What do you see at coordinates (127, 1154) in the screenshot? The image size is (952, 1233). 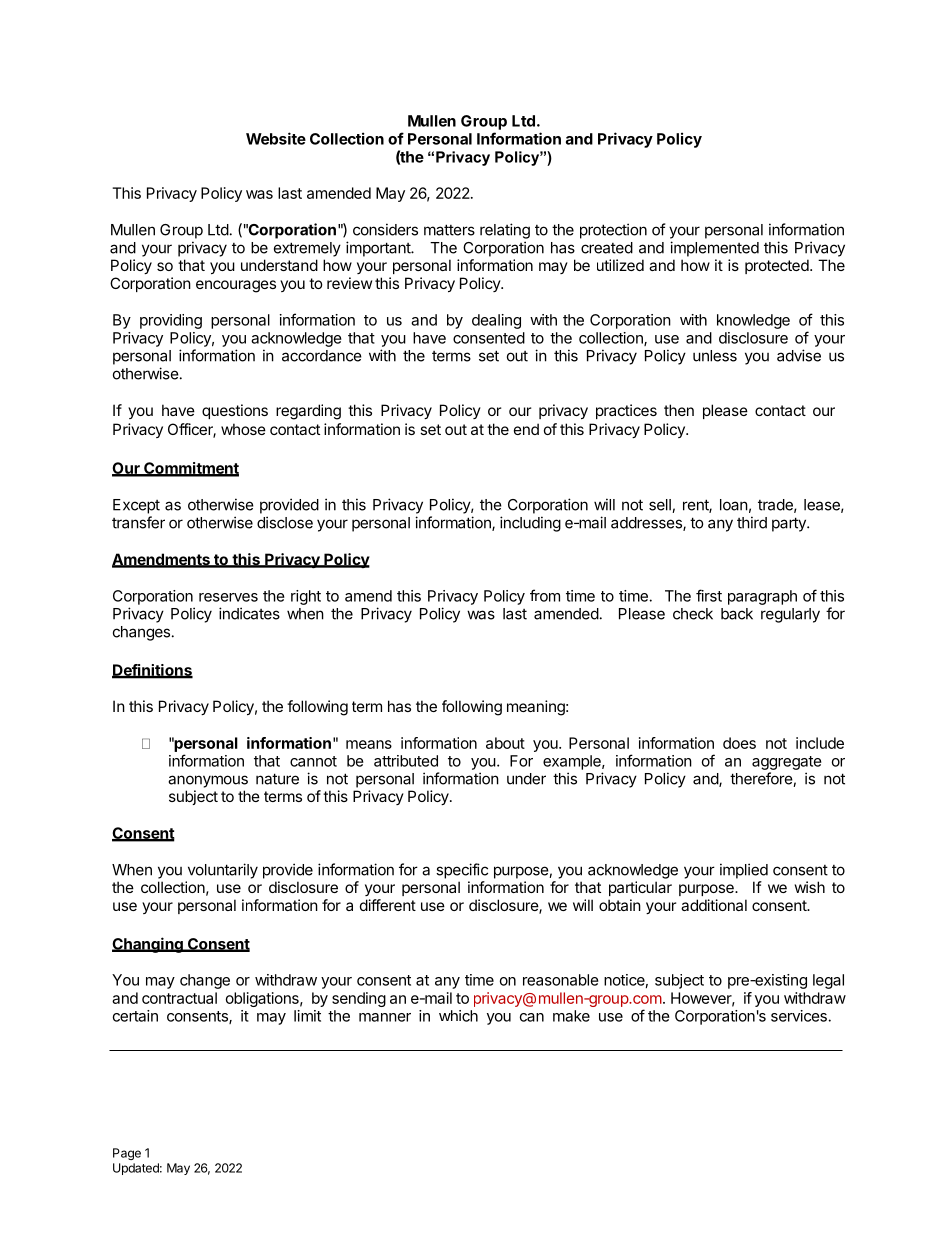 I see `Page` at bounding box center [127, 1154].
